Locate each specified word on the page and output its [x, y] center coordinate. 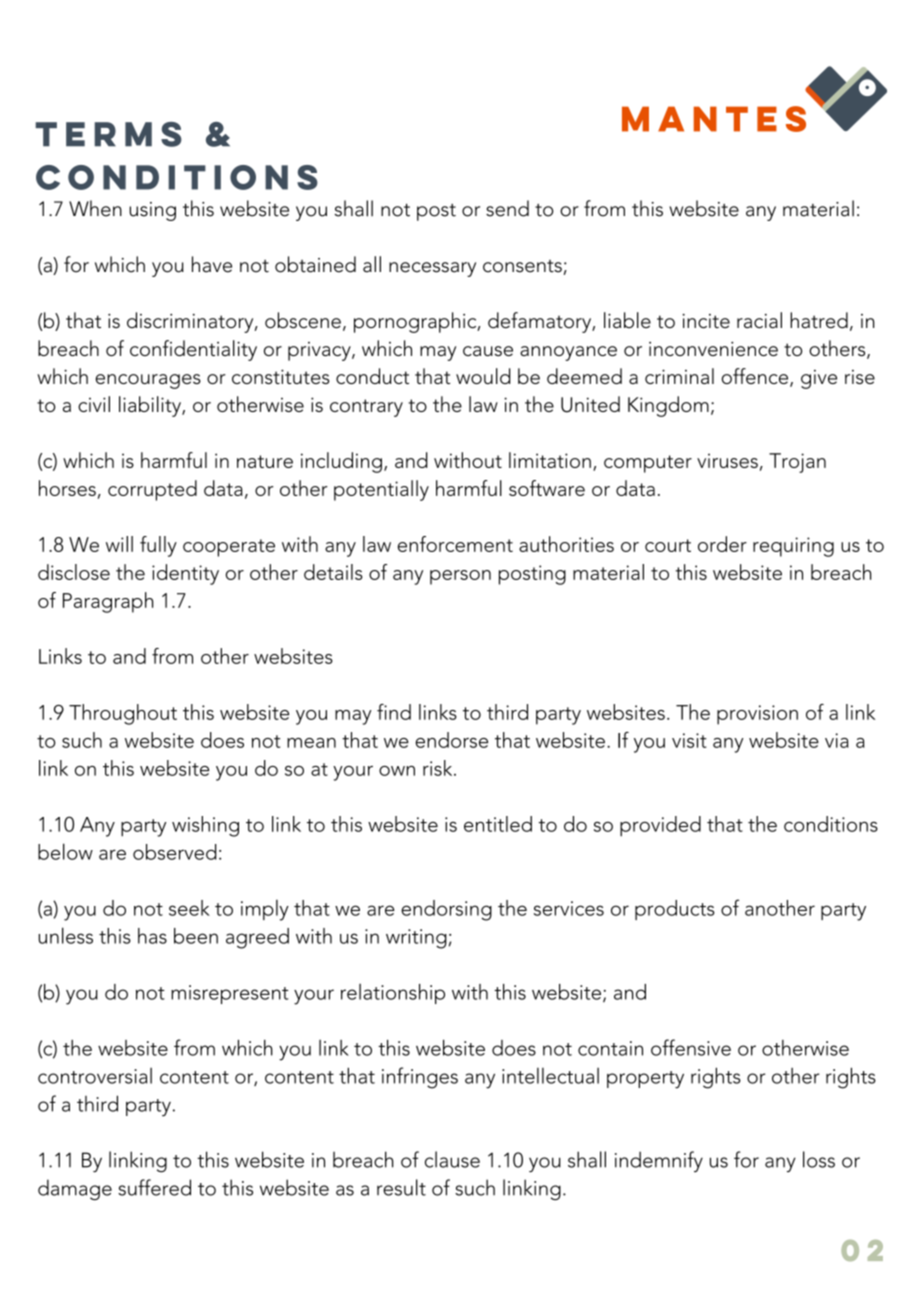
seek [189, 908]
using [152, 211]
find [394, 712]
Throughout [123, 714]
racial [759, 320]
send [507, 208]
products [675, 910]
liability [151, 406]
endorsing [446, 910]
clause [452, 1159]
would [483, 376]
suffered [154, 1187]
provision [757, 715]
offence [756, 377]
